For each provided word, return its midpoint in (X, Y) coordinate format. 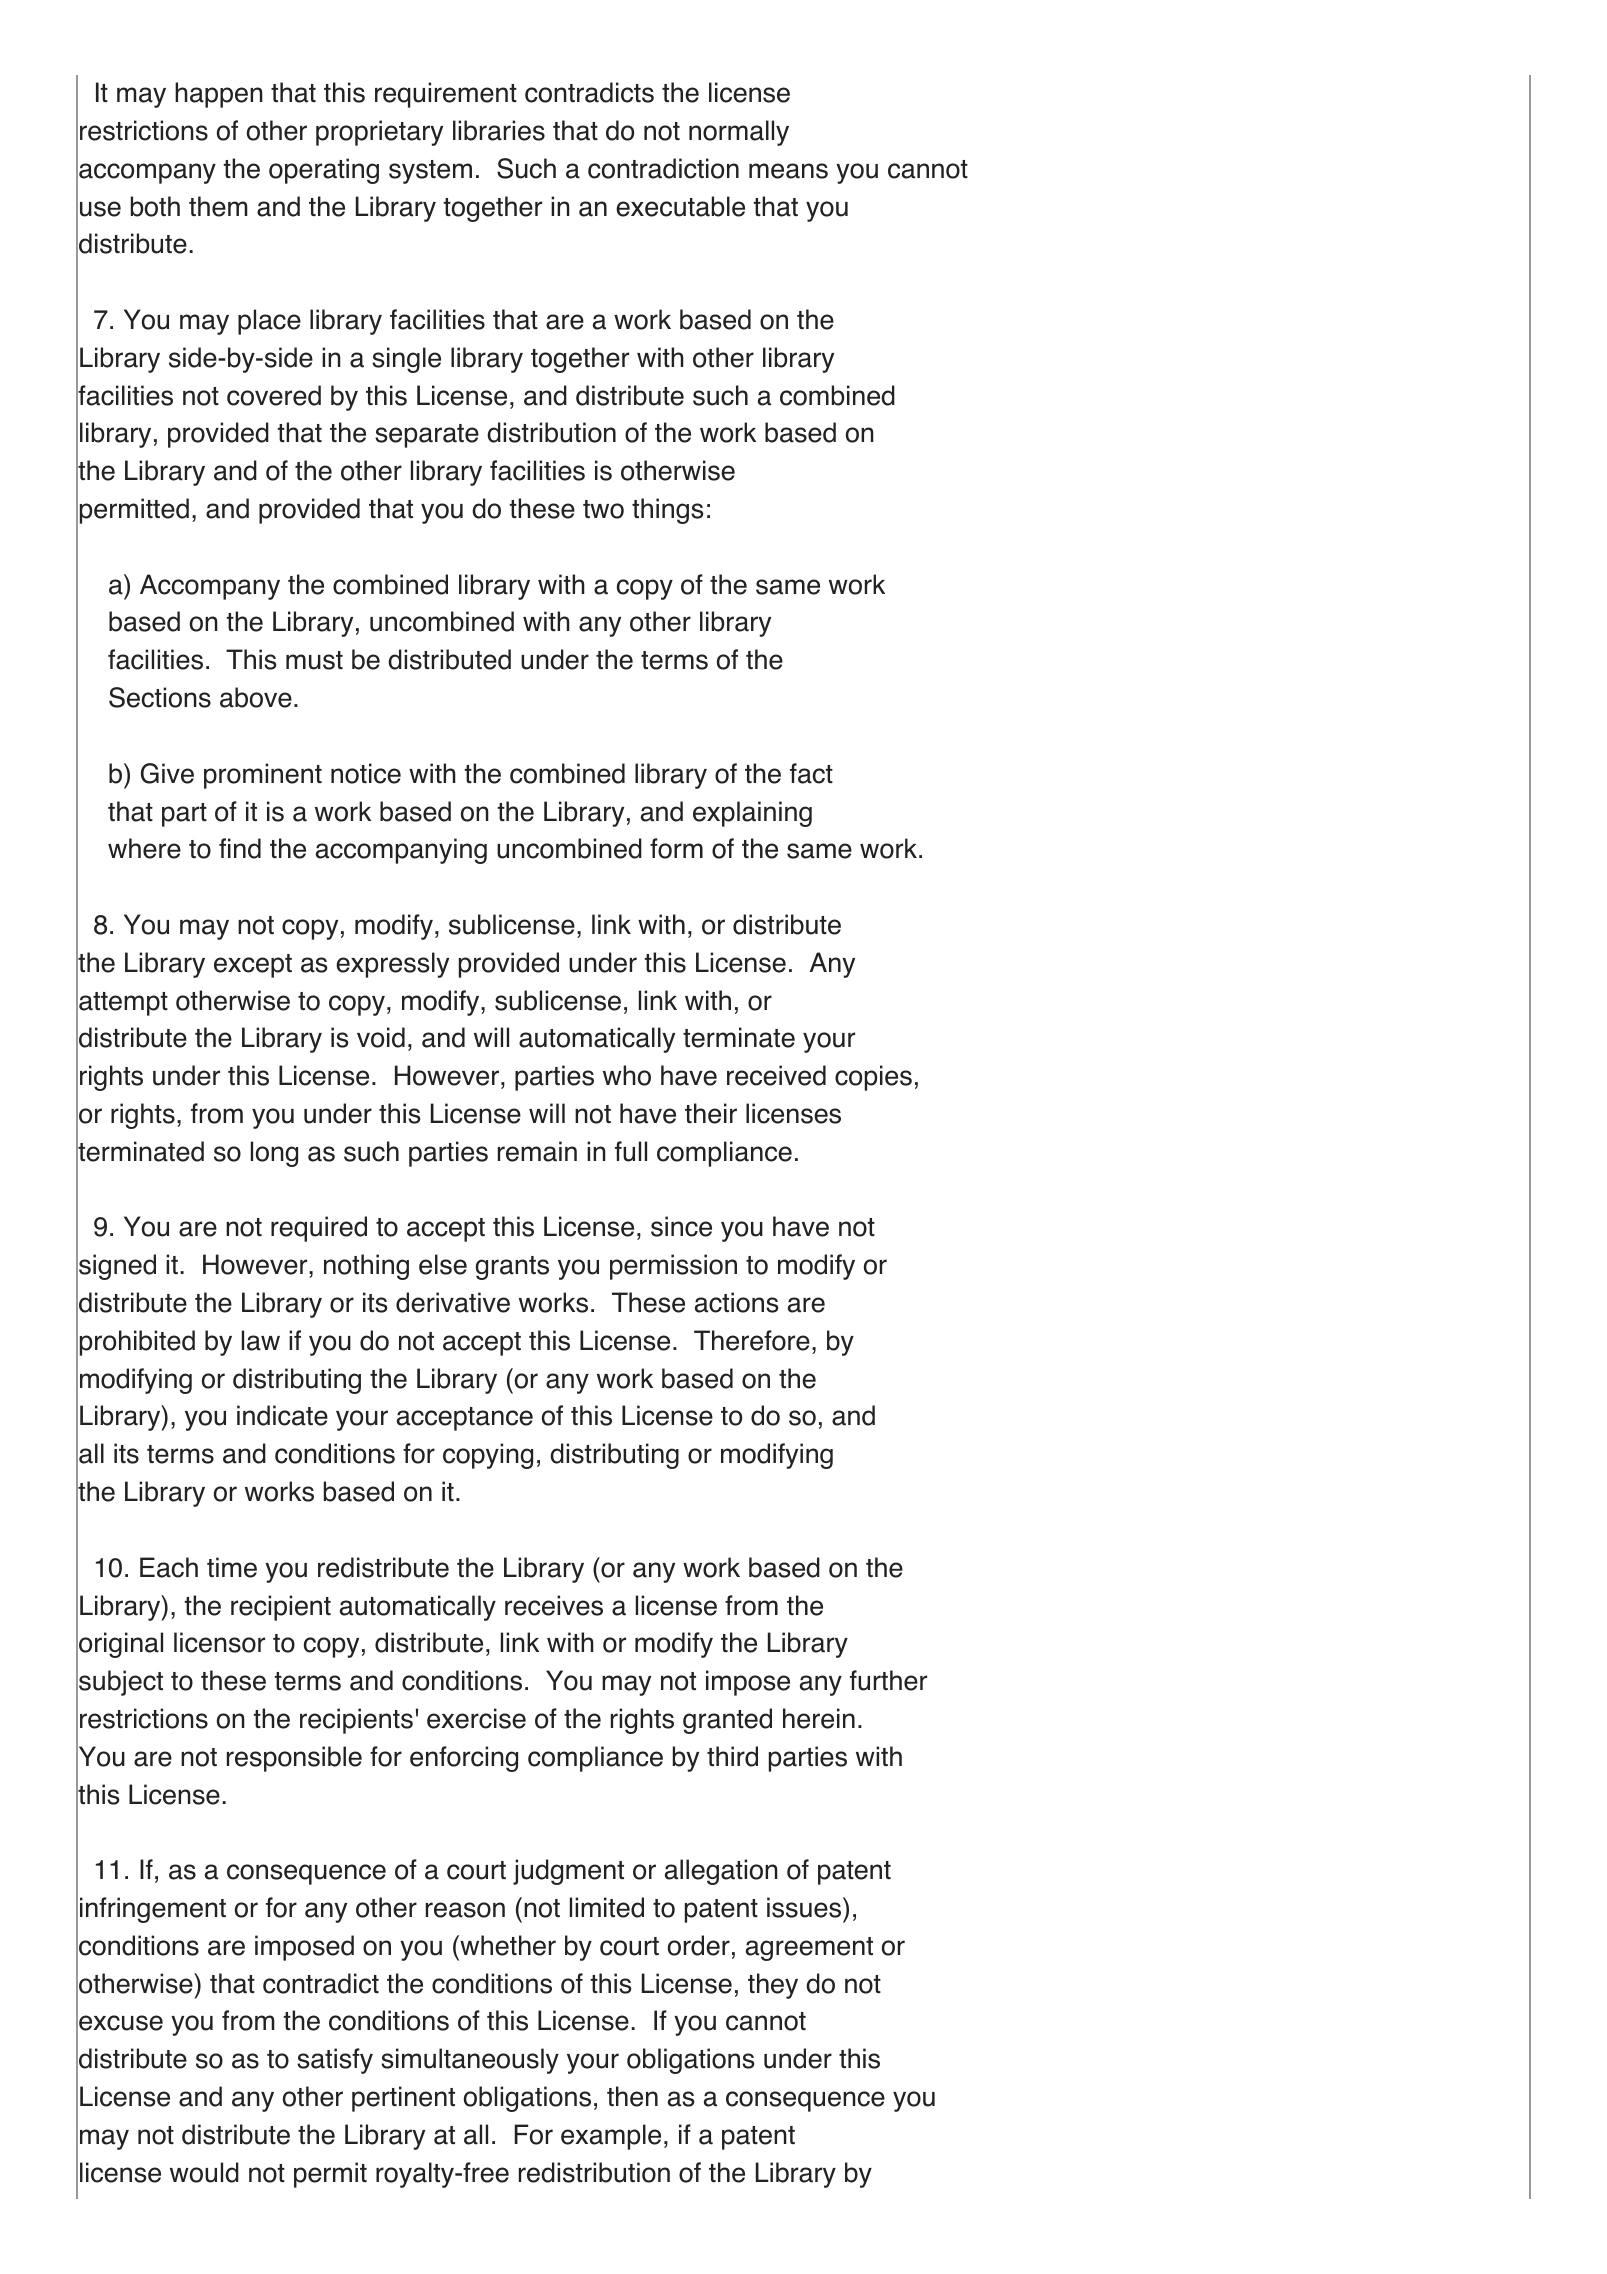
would (204, 2172)
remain (537, 1151)
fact (811, 773)
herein (819, 1718)
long (274, 1154)
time (232, 1567)
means (788, 171)
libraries (499, 130)
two (603, 509)
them (218, 206)
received (776, 1075)
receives (554, 1605)
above (256, 697)
